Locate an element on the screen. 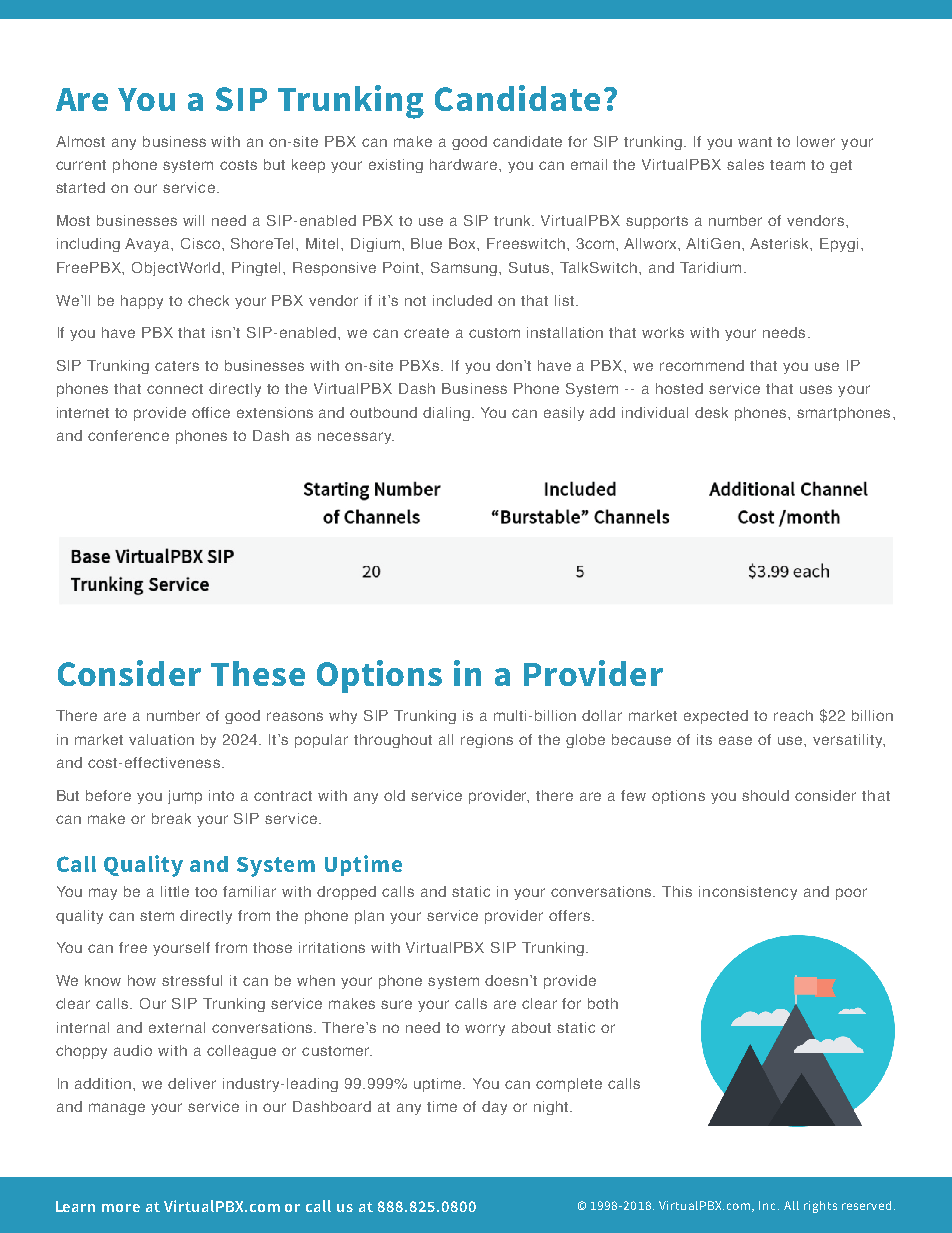 The width and height of the screenshot is (952, 1233). hardware is located at coordinates (463, 164).
